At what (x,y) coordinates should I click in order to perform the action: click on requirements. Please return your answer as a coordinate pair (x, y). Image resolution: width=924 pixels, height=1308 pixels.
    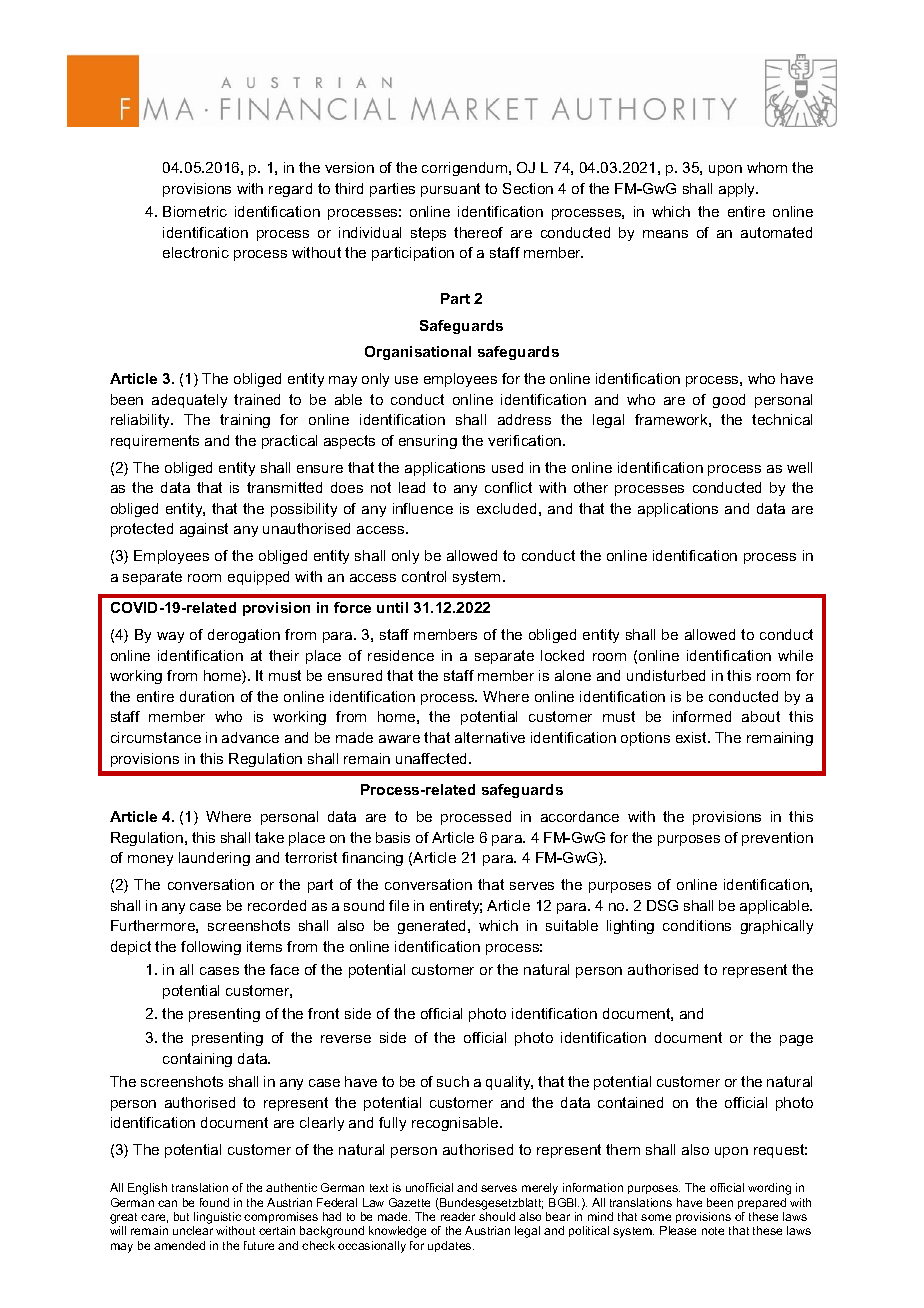
    Looking at the image, I should click on (155, 442).
